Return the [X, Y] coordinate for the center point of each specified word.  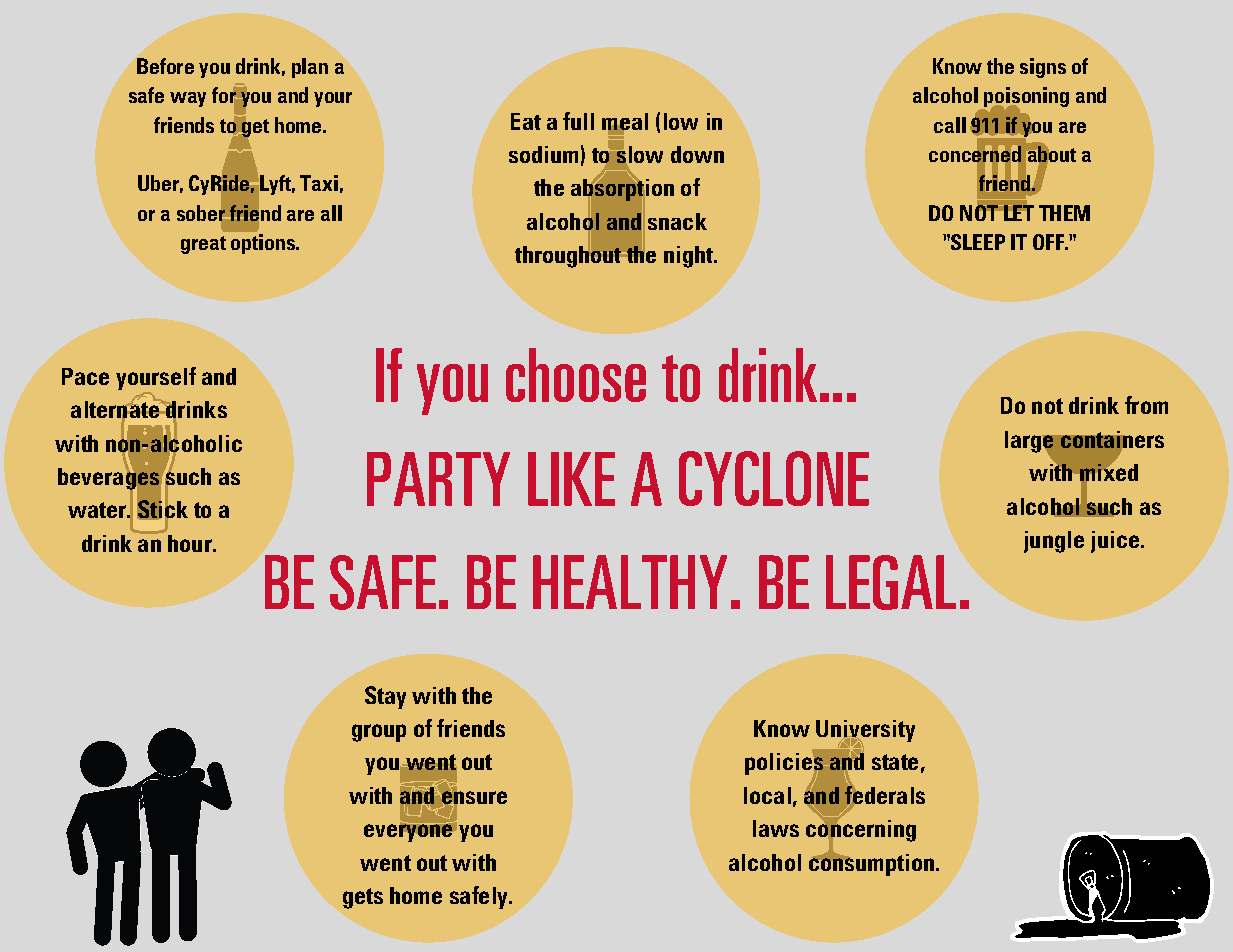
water [98, 510]
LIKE [571, 479]
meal [625, 122]
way [188, 99]
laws [776, 828]
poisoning [1025, 98]
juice [1116, 542]
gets [363, 898]
